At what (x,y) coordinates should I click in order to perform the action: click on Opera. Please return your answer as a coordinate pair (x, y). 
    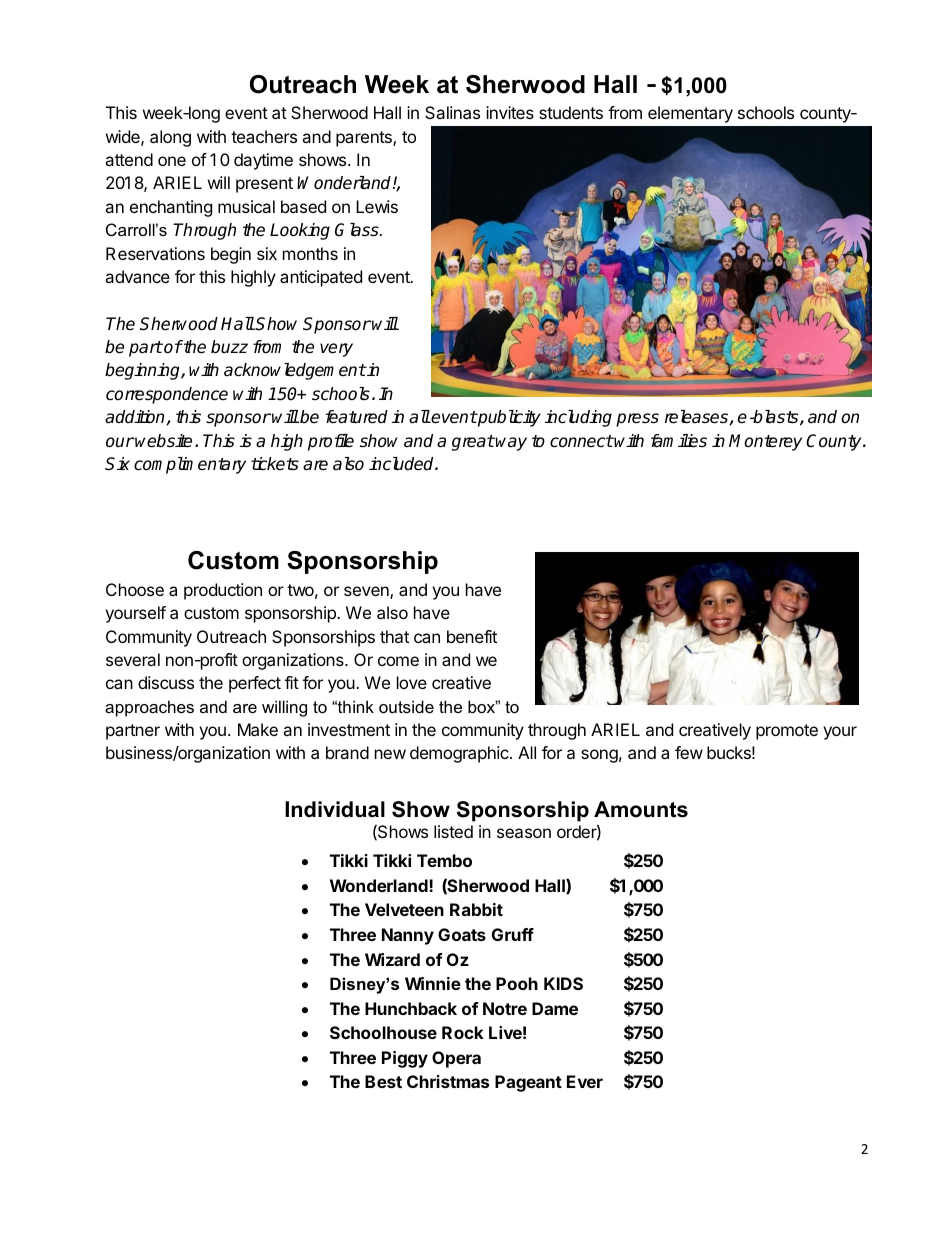
    Looking at the image, I should click on (456, 1059).
